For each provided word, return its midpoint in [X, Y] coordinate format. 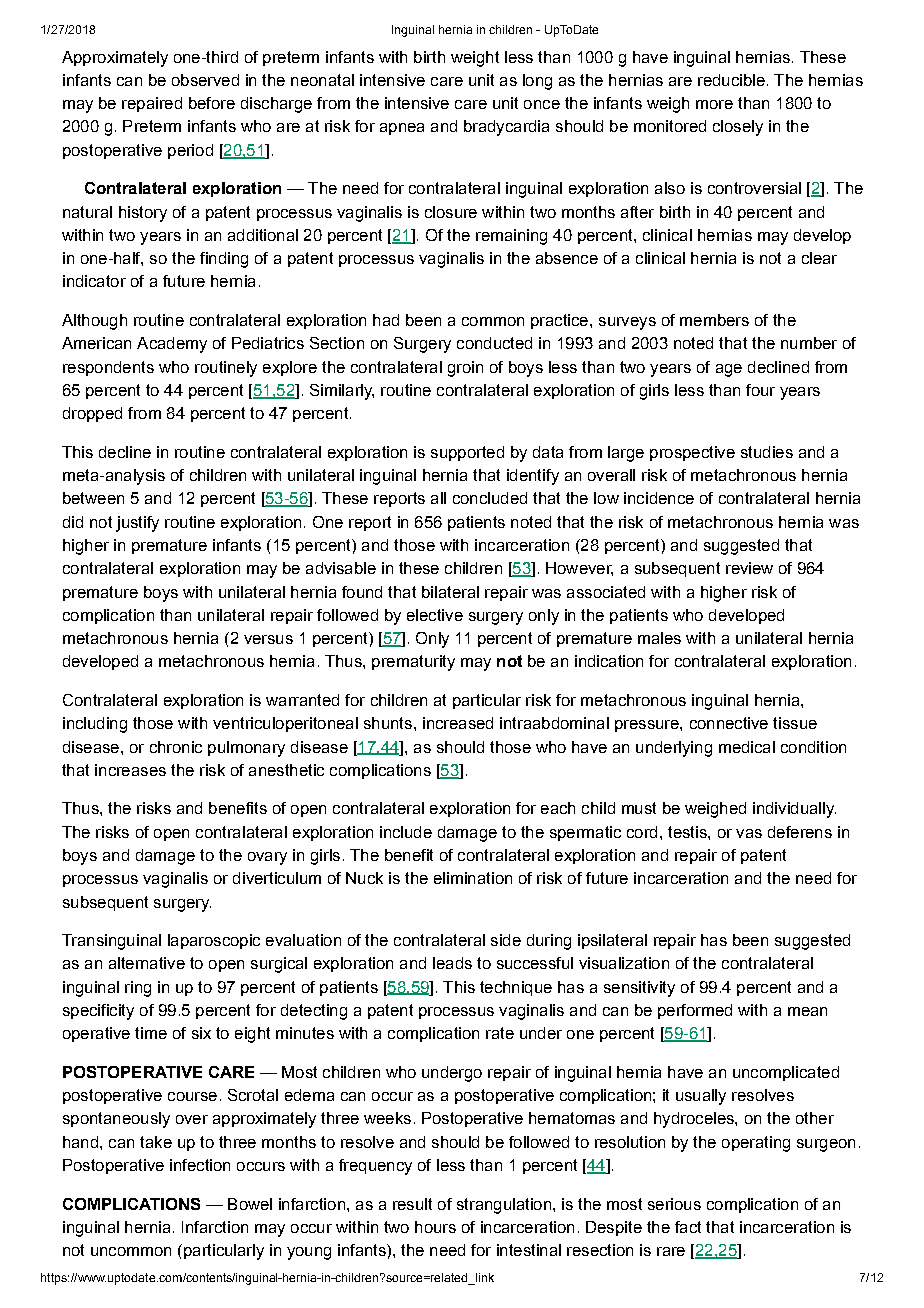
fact [688, 1227]
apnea [402, 129]
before [212, 103]
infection [200, 1165]
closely [738, 128]
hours [435, 1227]
